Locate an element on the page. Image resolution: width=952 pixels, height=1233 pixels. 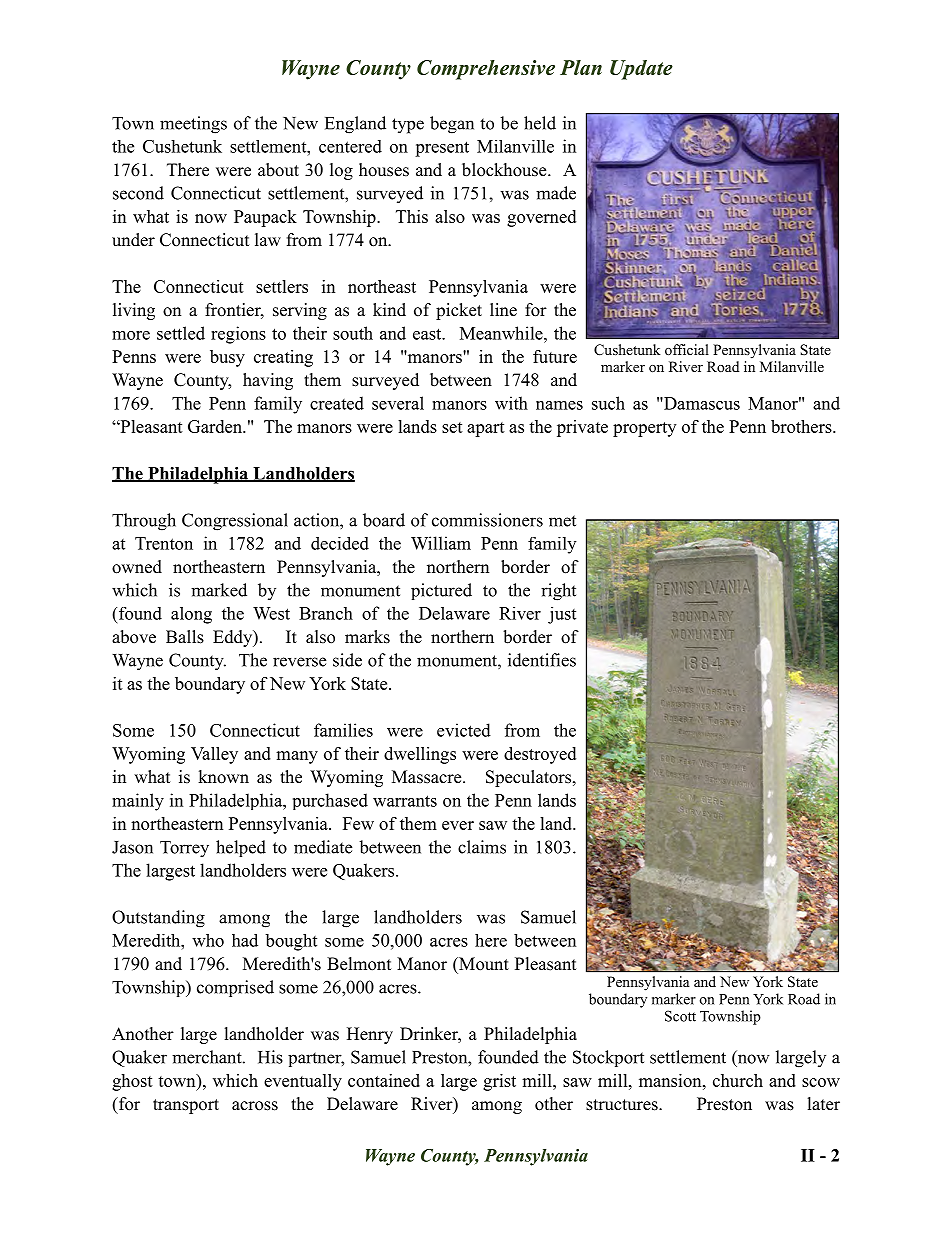
Meanwhile is located at coordinates (502, 333).
